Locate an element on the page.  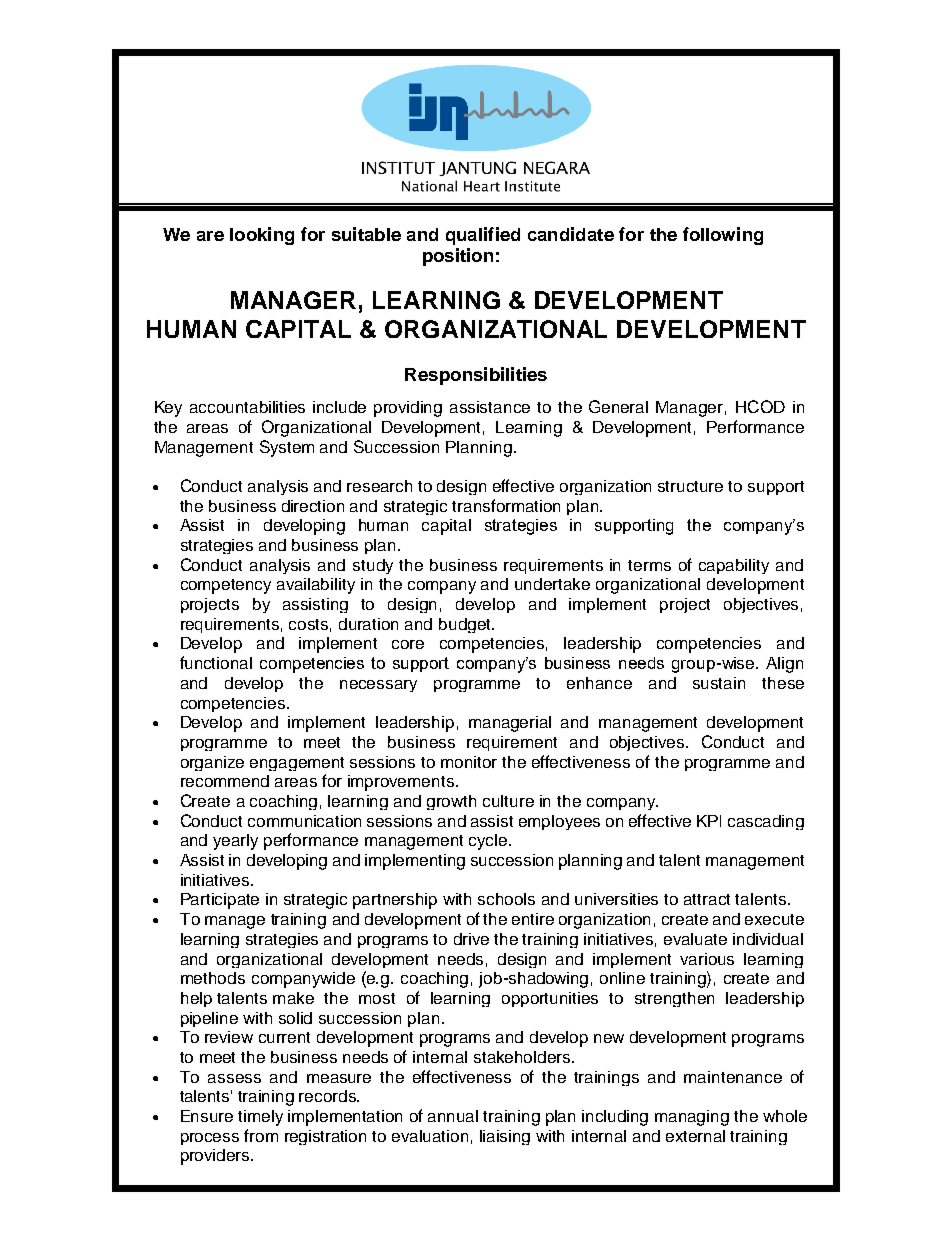
monitor is located at coordinates (469, 762).
